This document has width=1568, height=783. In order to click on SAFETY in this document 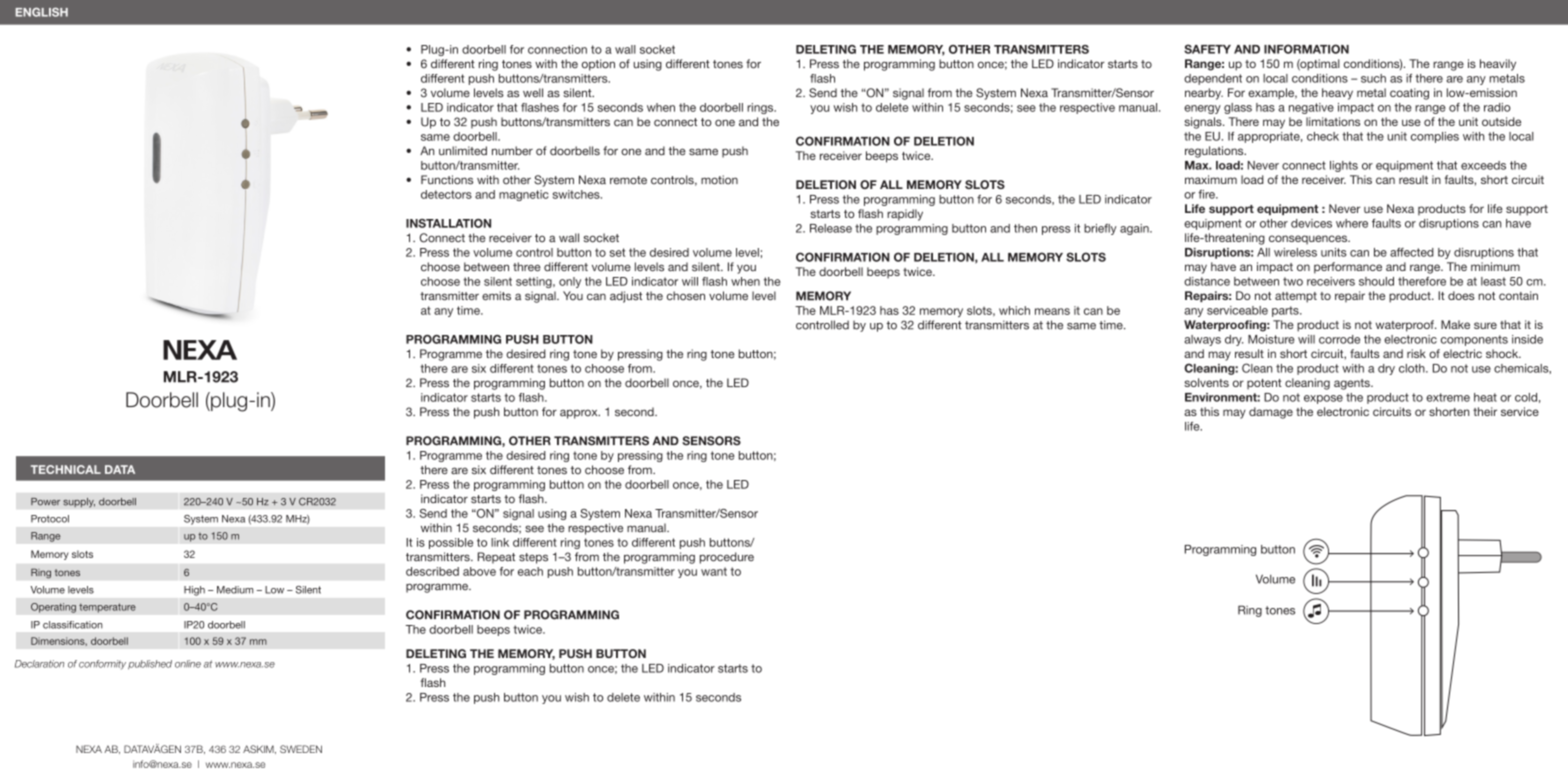, I will do `click(1207, 49)`.
